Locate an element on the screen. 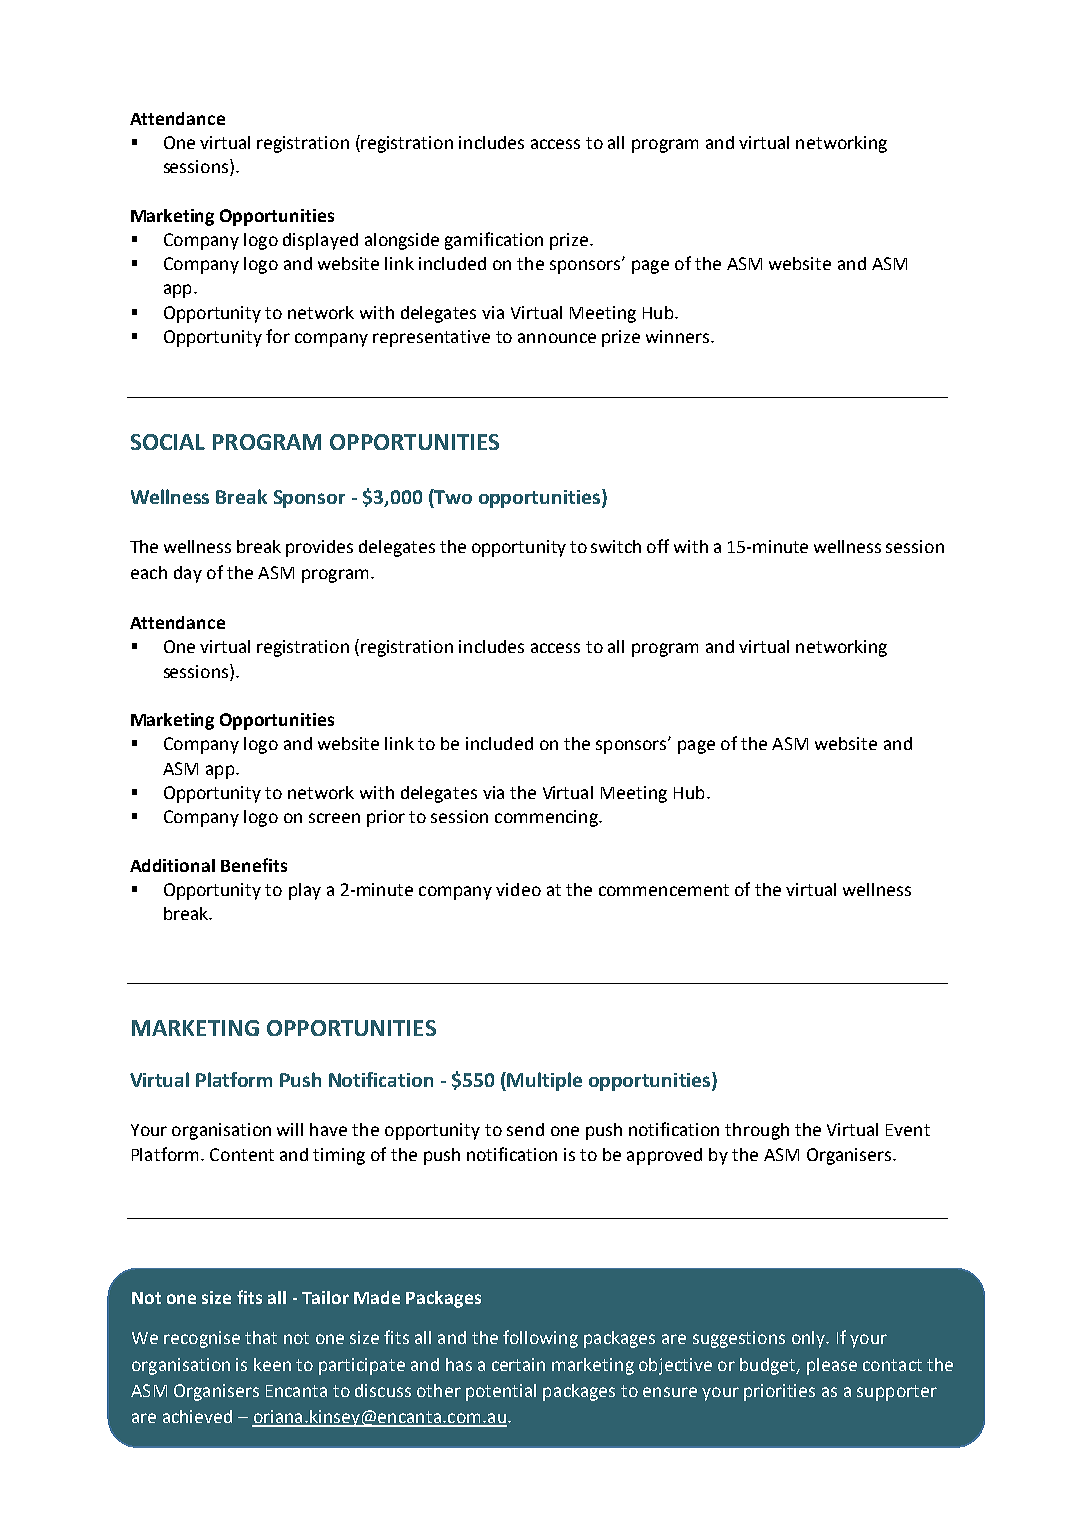 The image size is (1075, 1520). commencing is located at coordinates (547, 818).
